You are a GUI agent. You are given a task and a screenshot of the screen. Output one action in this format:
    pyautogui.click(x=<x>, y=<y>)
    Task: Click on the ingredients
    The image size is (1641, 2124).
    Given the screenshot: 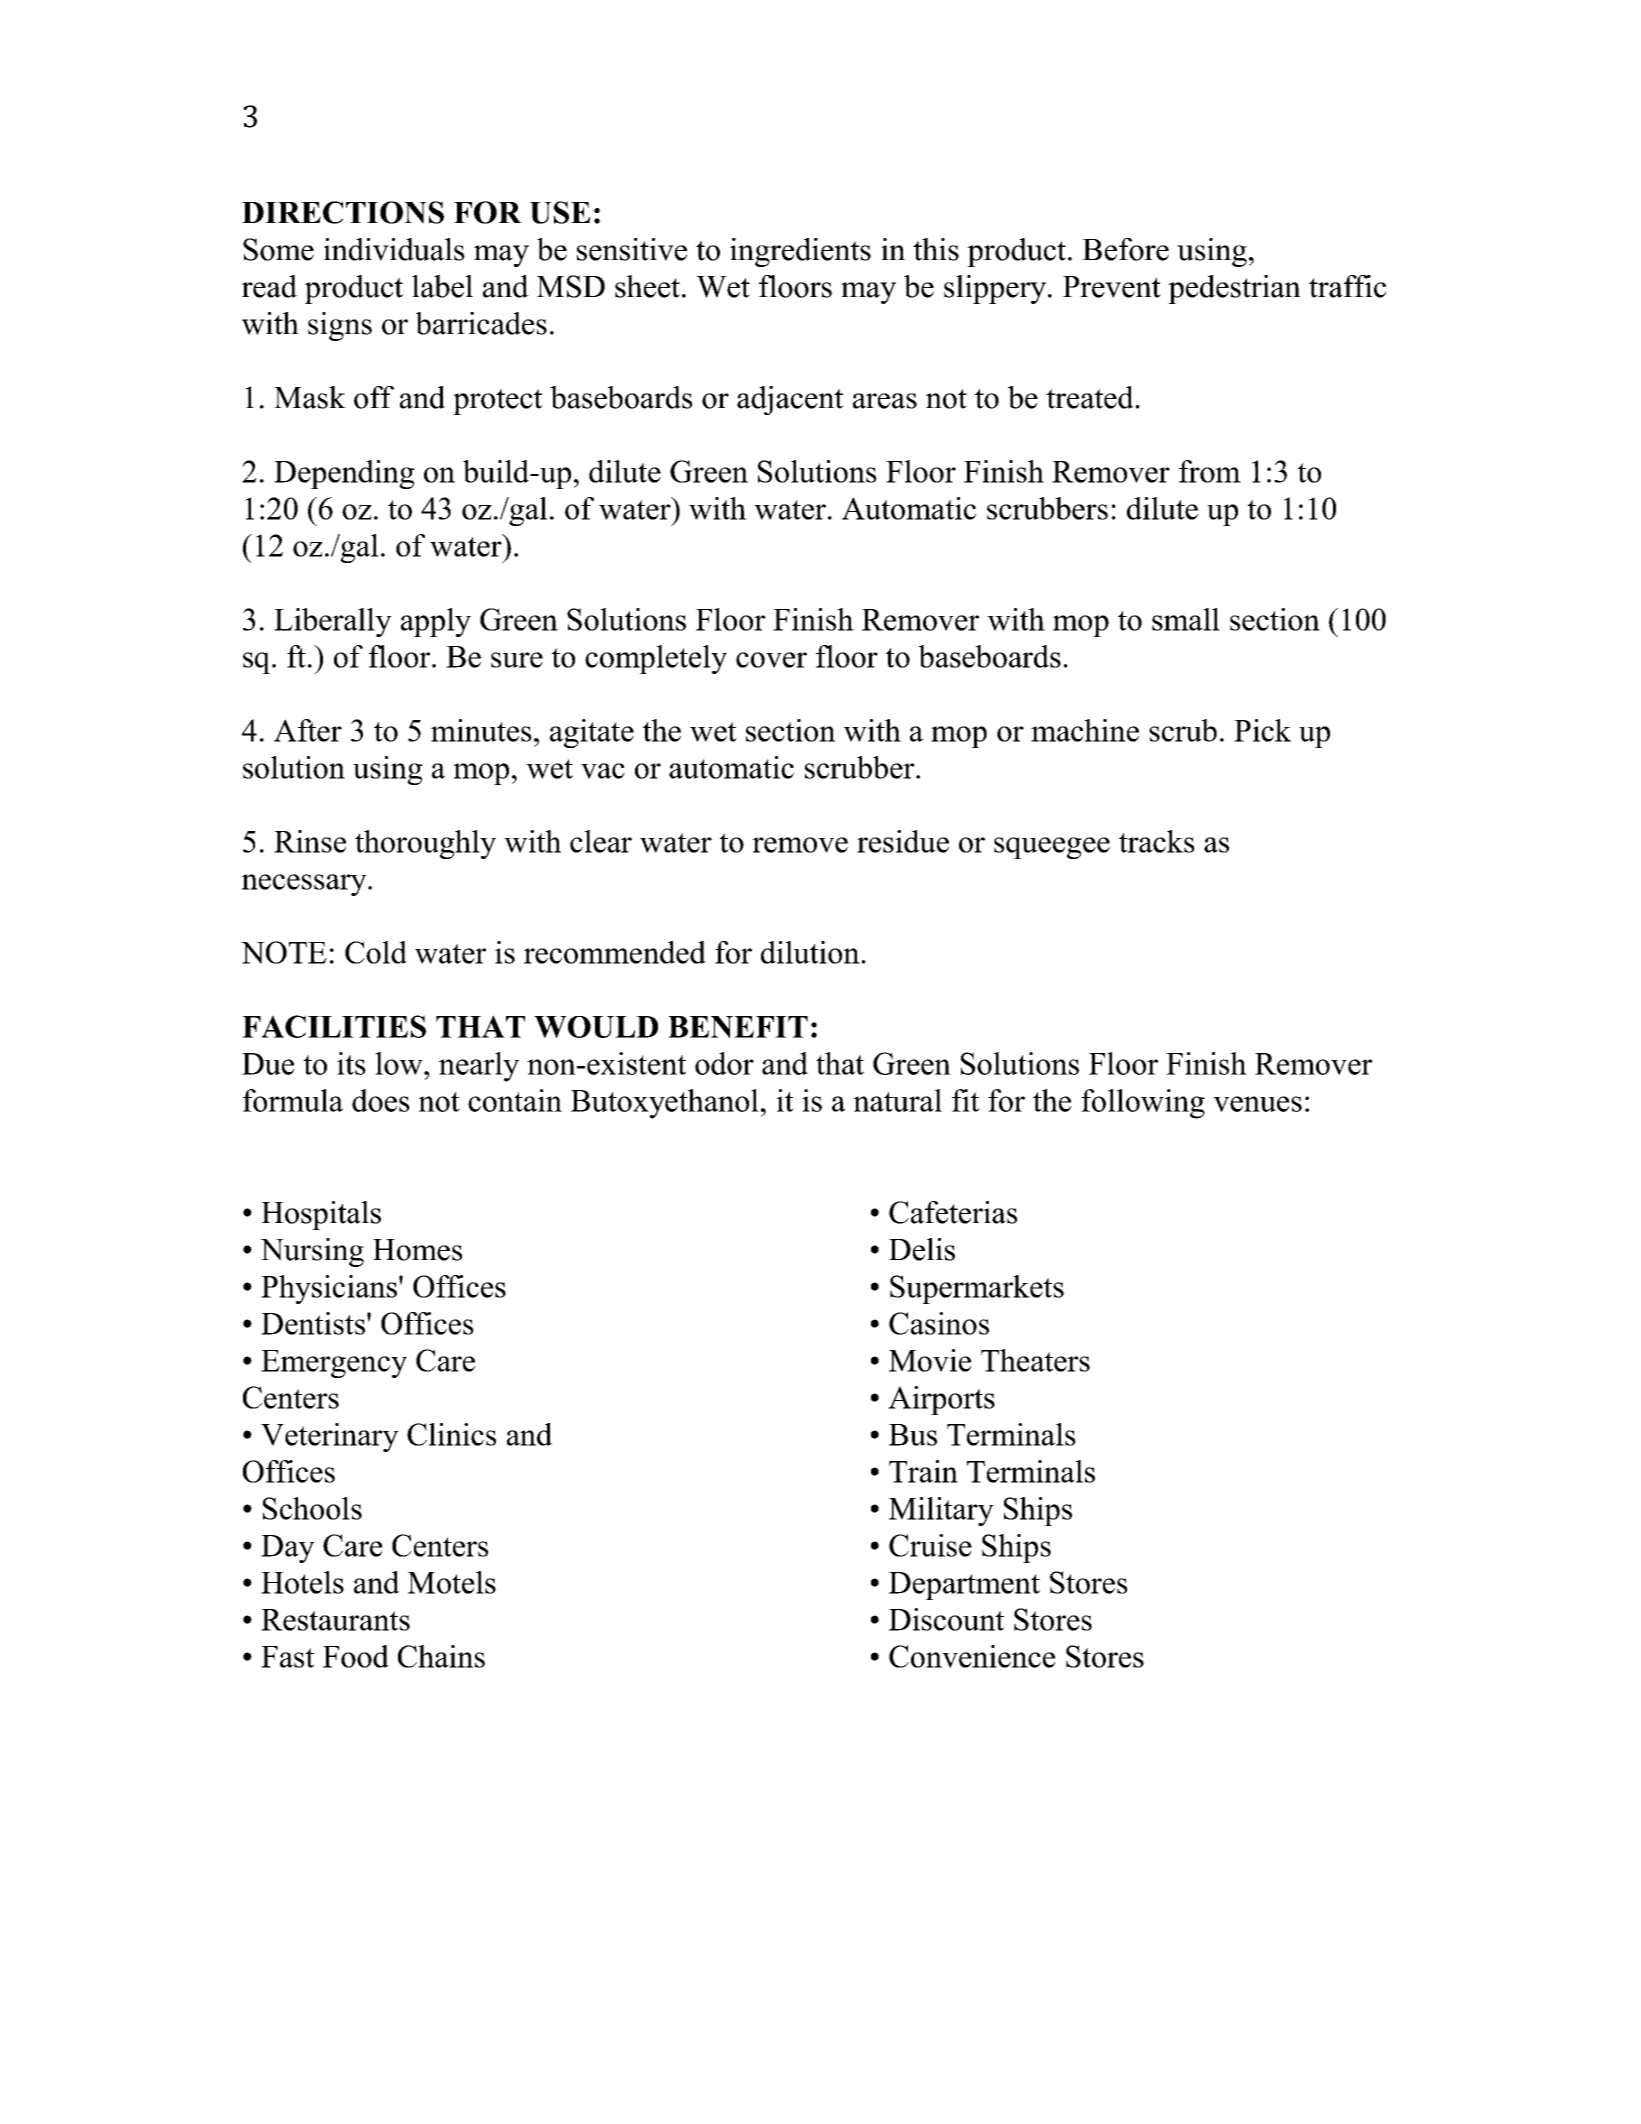 What is the action you would take?
    pyautogui.click(x=800, y=252)
